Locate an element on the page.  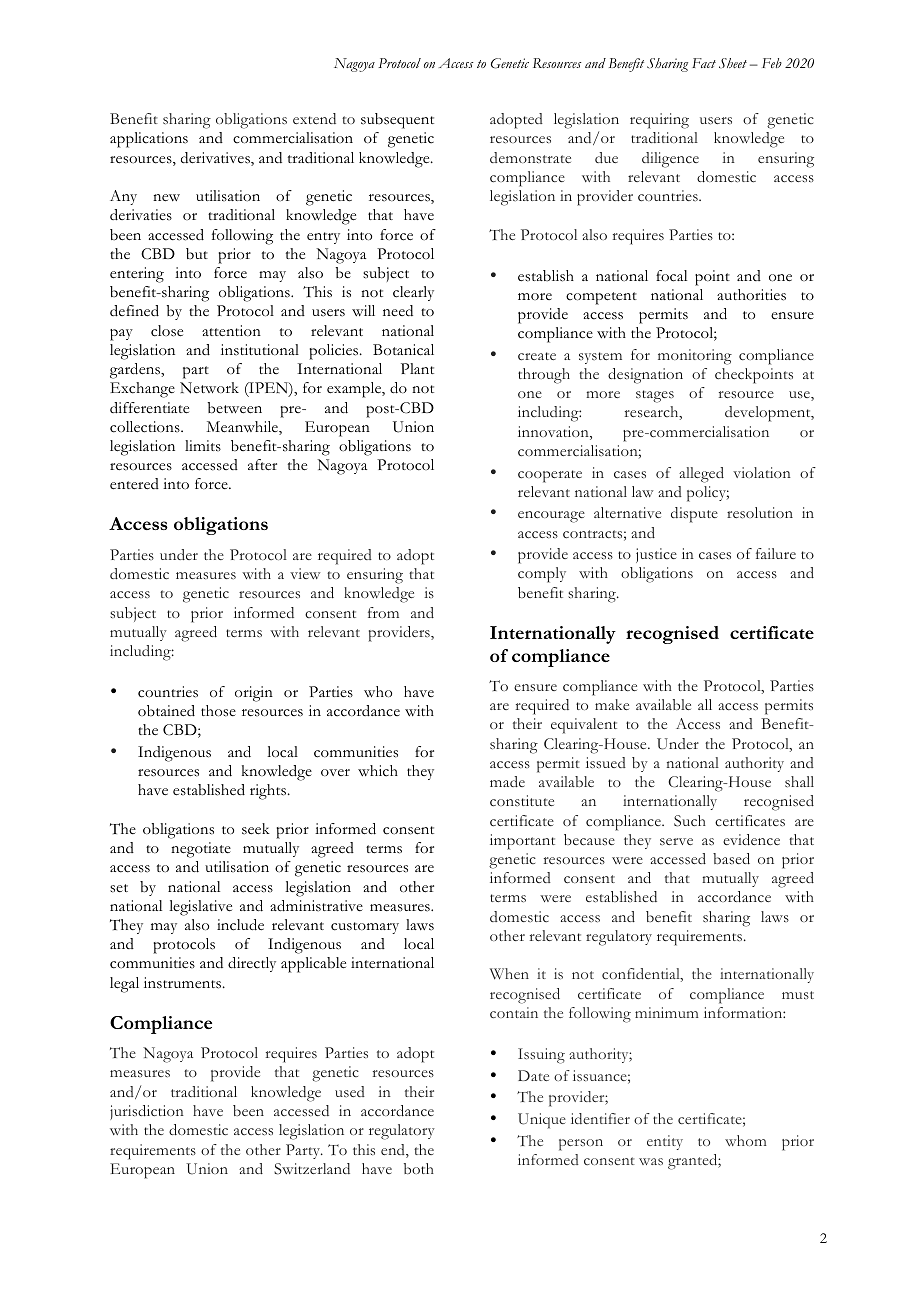
failure is located at coordinates (776, 553).
